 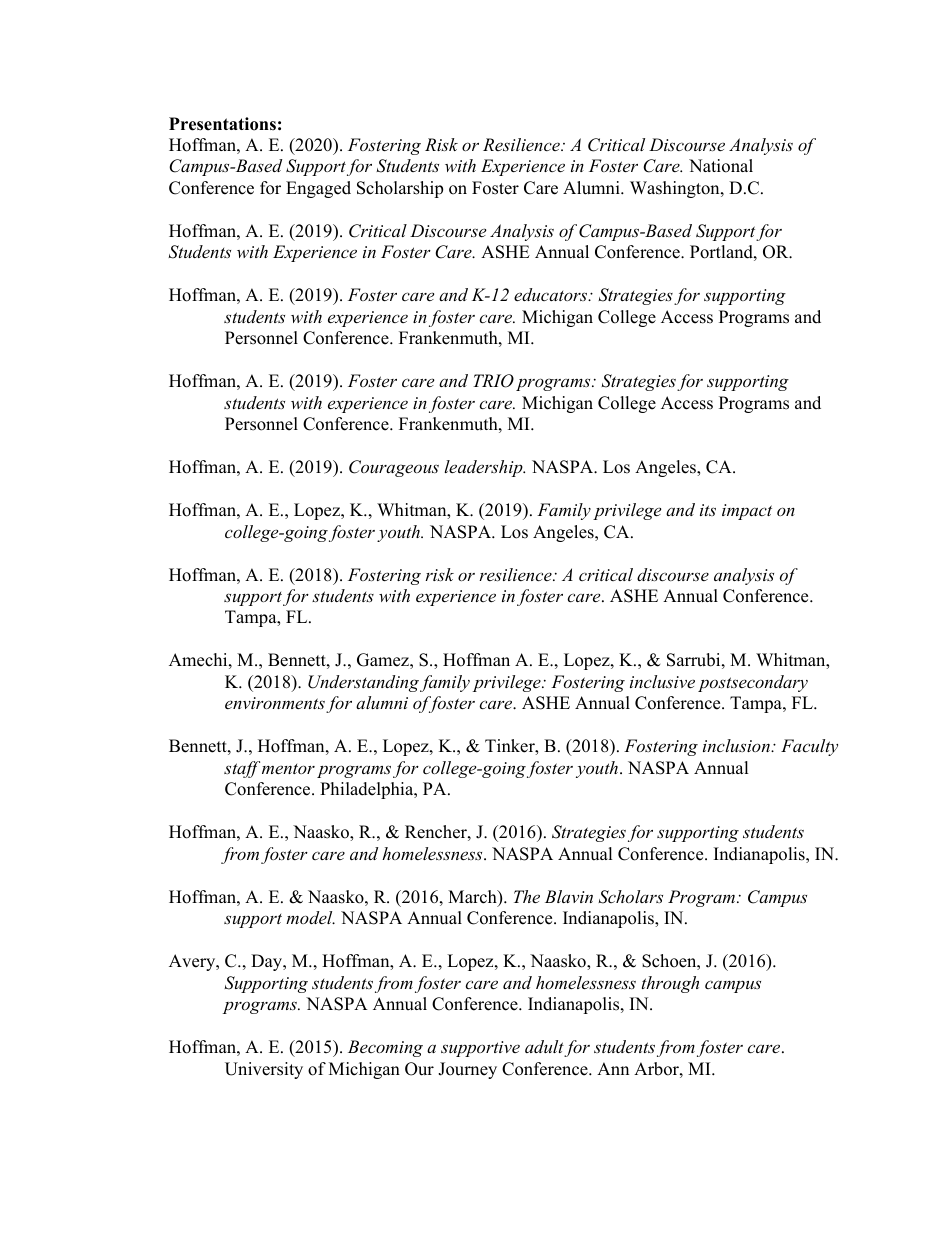 I want to click on Washington, so click(x=676, y=189).
